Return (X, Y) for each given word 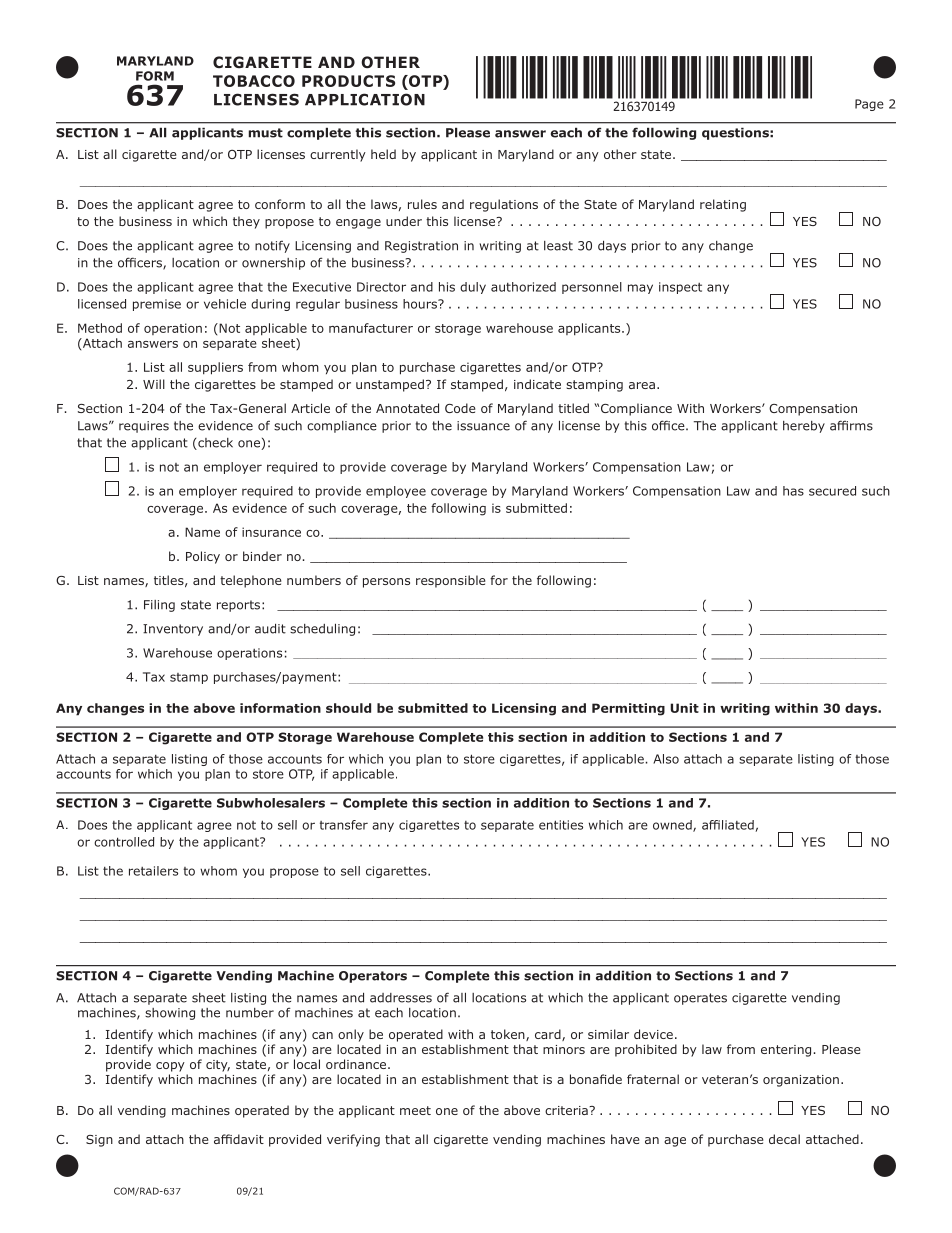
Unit (684, 708)
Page (869, 105)
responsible (450, 581)
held (383, 154)
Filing (159, 606)
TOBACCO (254, 81)
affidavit (239, 1139)
